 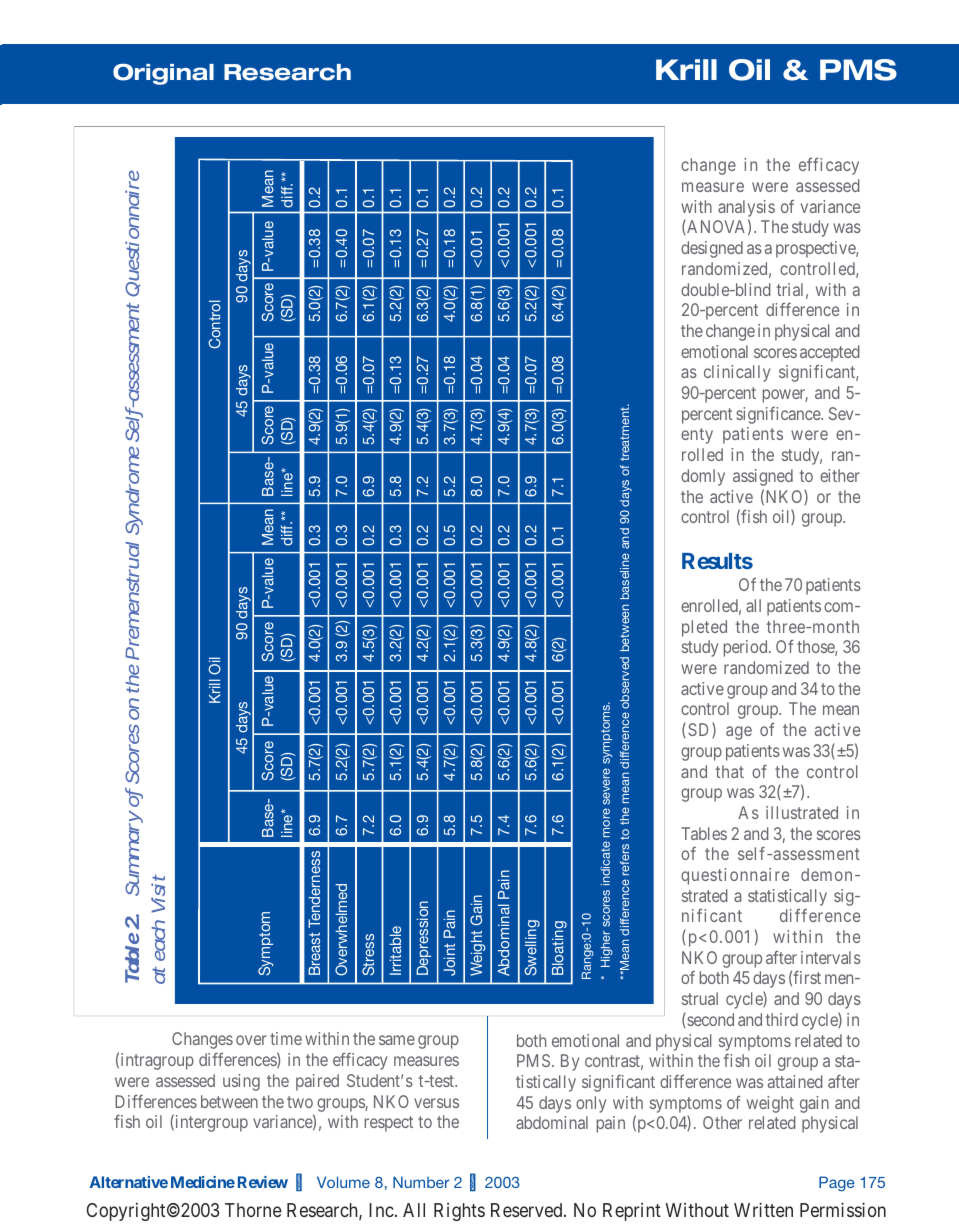 I want to click on designed, so click(x=712, y=249).
